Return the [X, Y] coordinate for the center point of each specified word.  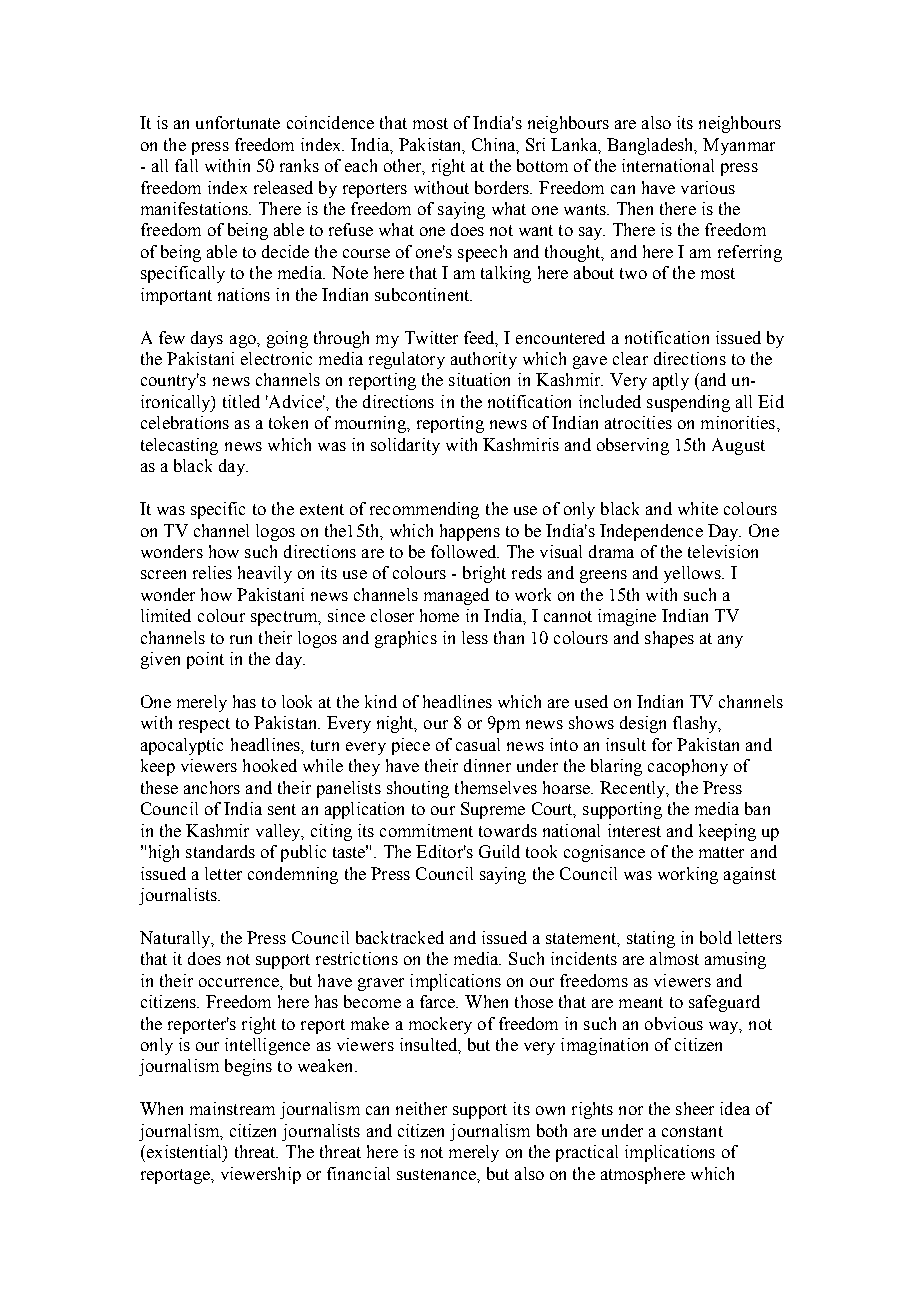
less [475, 637]
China [495, 145]
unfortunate [238, 122]
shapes [669, 639]
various [708, 187]
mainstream [232, 1108]
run [241, 639]
